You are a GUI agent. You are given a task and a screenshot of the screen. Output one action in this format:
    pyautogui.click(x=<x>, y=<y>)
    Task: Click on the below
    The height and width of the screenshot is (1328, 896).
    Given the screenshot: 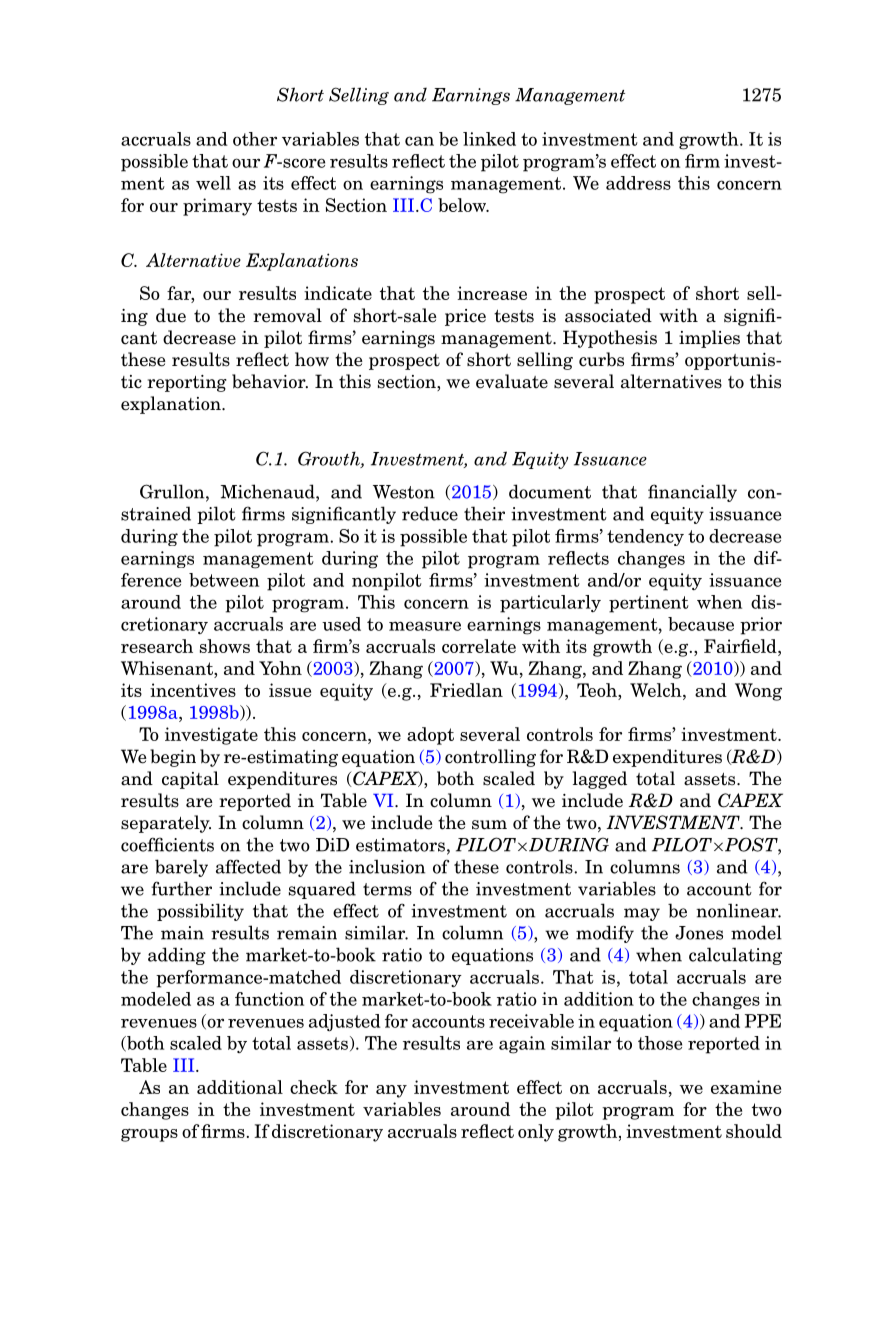 What is the action you would take?
    pyautogui.click(x=463, y=205)
